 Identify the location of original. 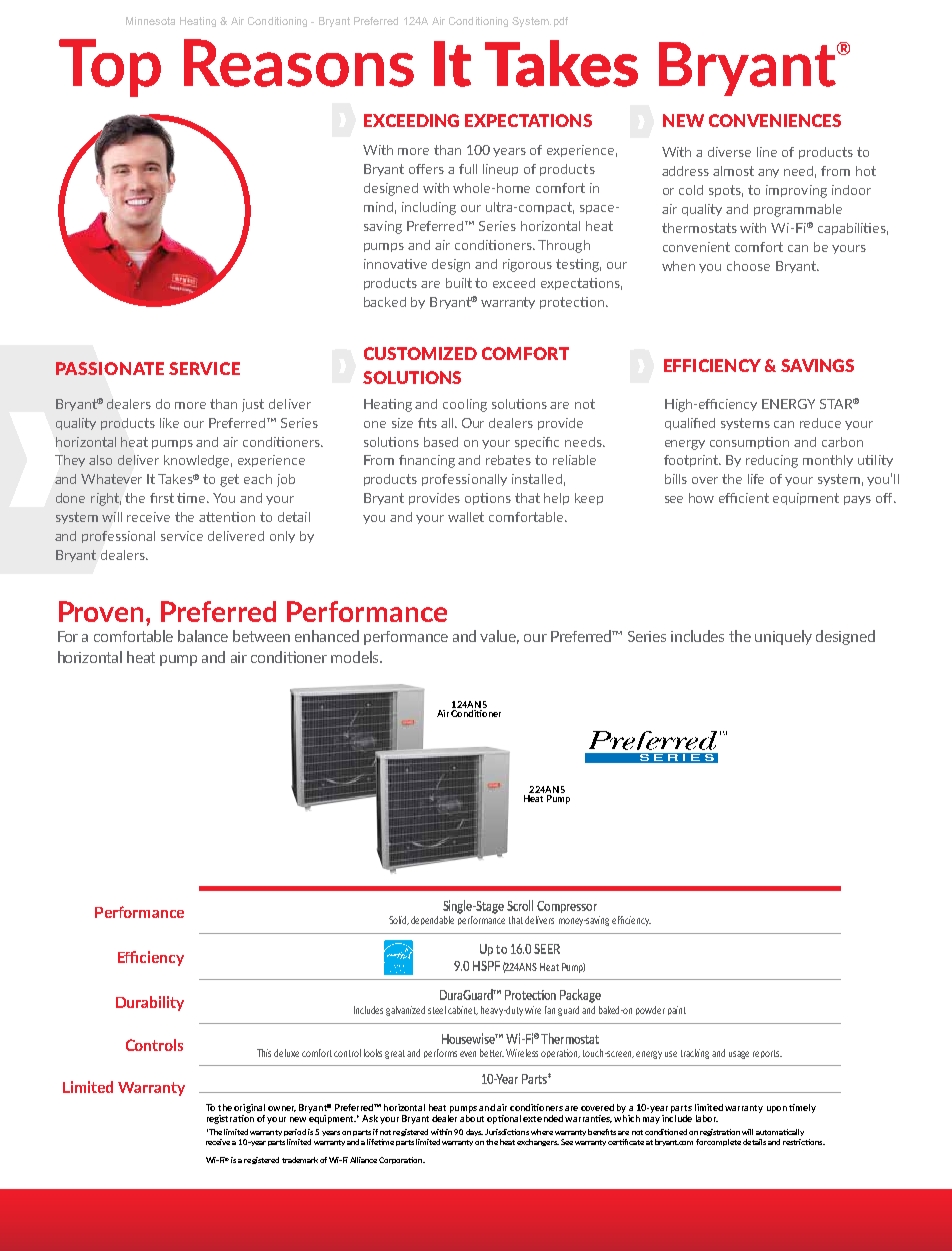
(249, 1108).
